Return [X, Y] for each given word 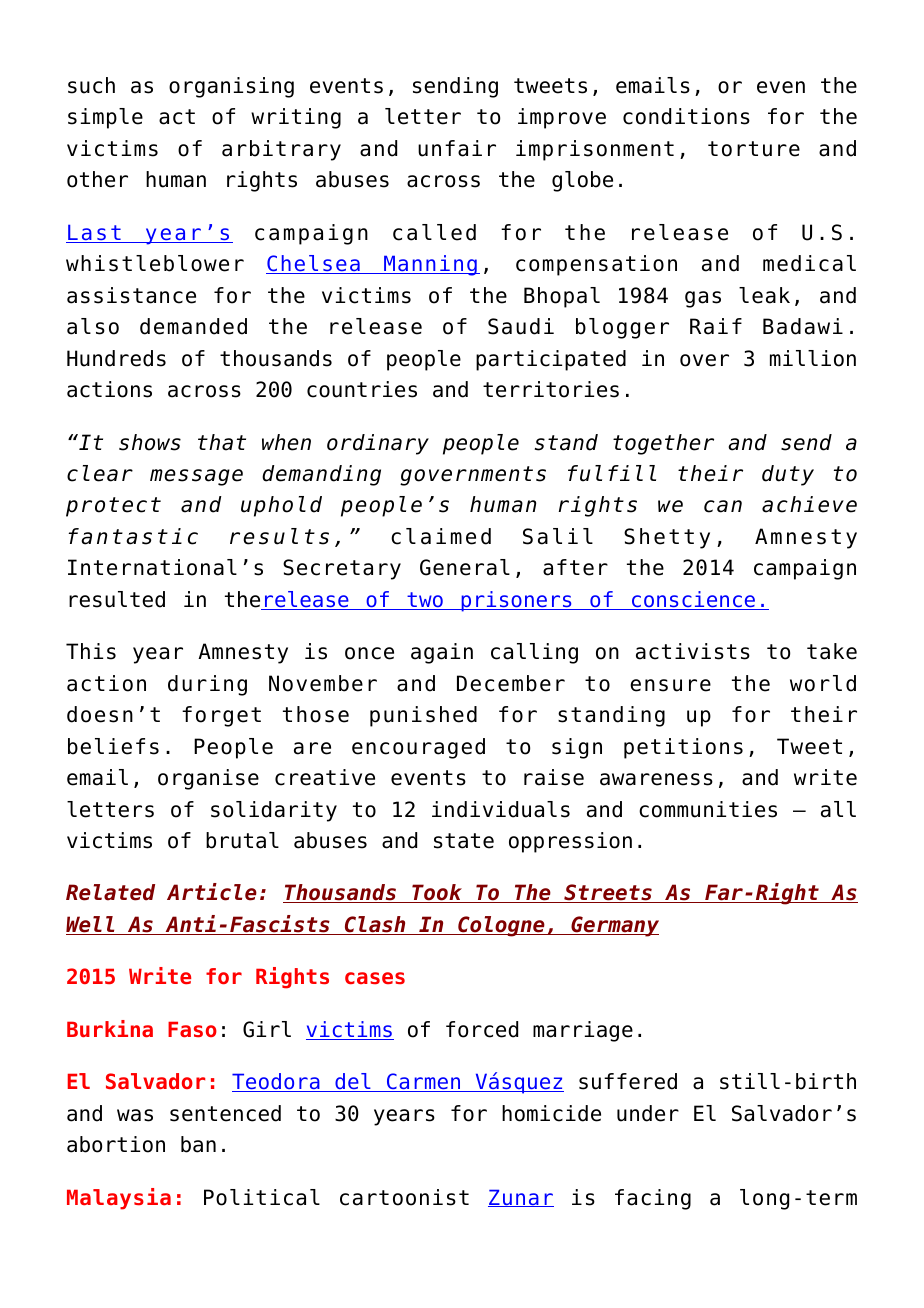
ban [198, 1144]
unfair [457, 148]
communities [708, 809]
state [464, 841]
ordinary [378, 444]
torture [754, 149]
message [196, 477]
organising [231, 87]
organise [208, 779]
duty [788, 475]
